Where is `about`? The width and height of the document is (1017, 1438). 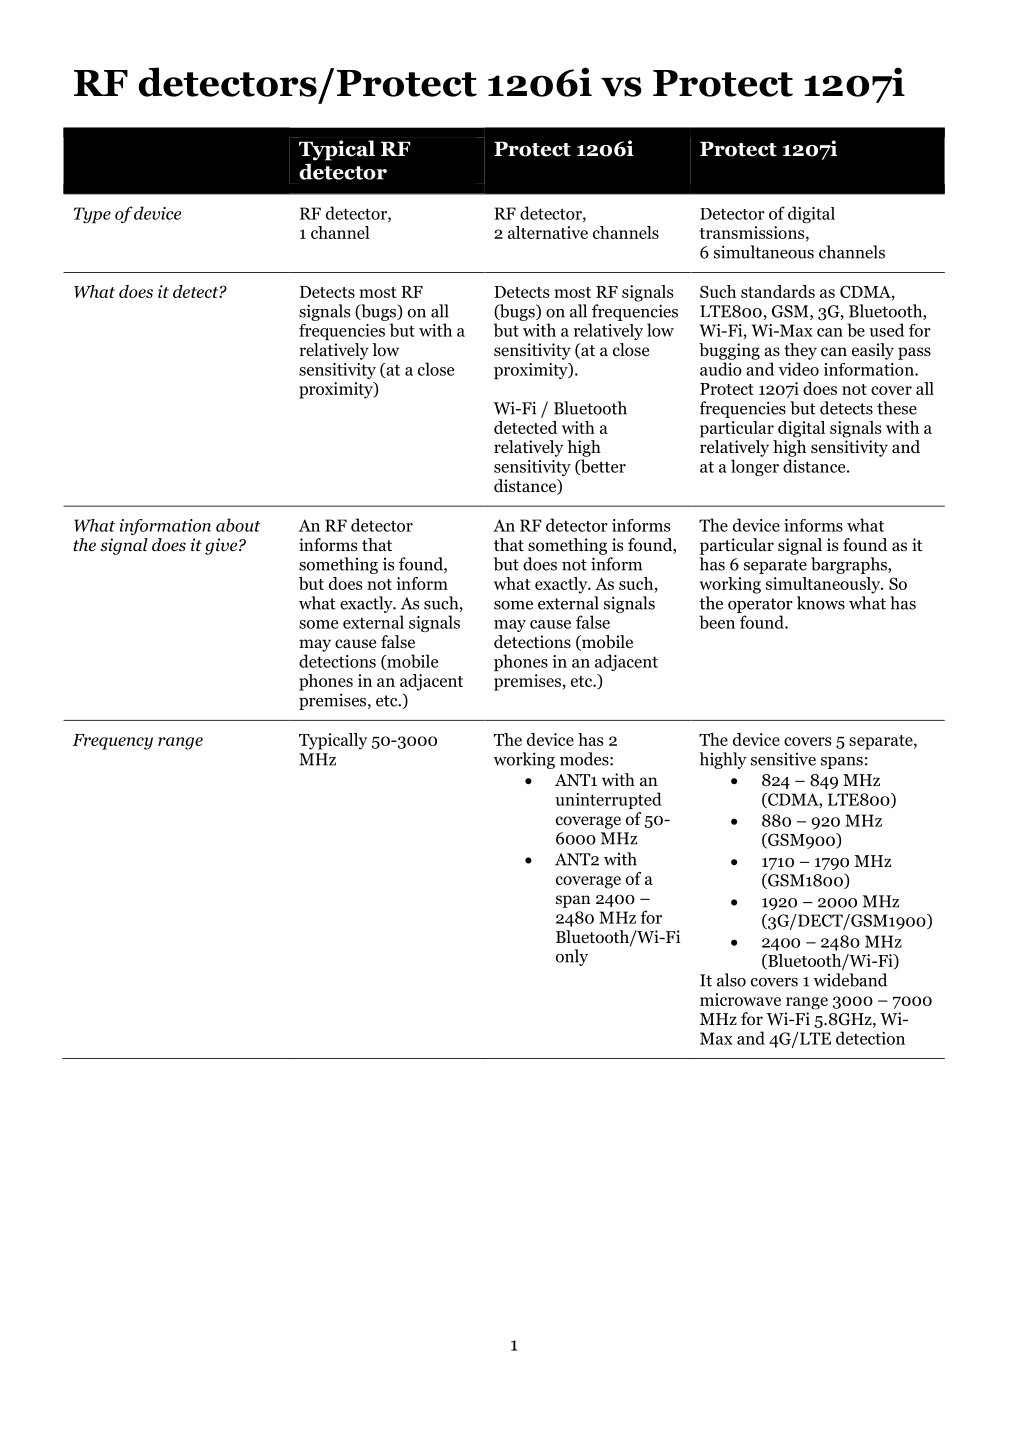
about is located at coordinates (238, 525).
